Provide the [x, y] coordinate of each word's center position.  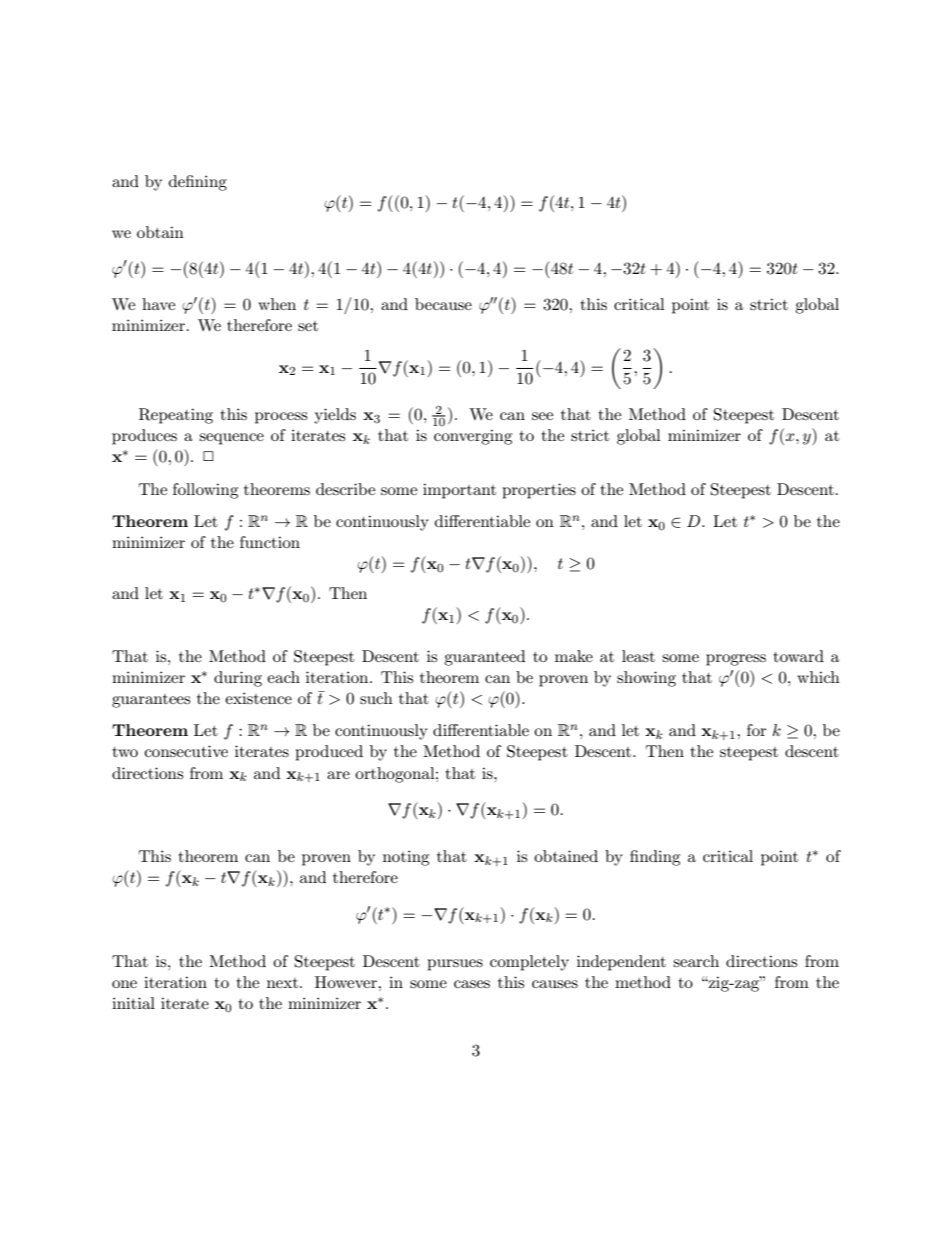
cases [472, 984]
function [270, 542]
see [542, 416]
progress [736, 660]
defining [198, 183]
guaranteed [484, 658]
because [443, 304]
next [282, 983]
